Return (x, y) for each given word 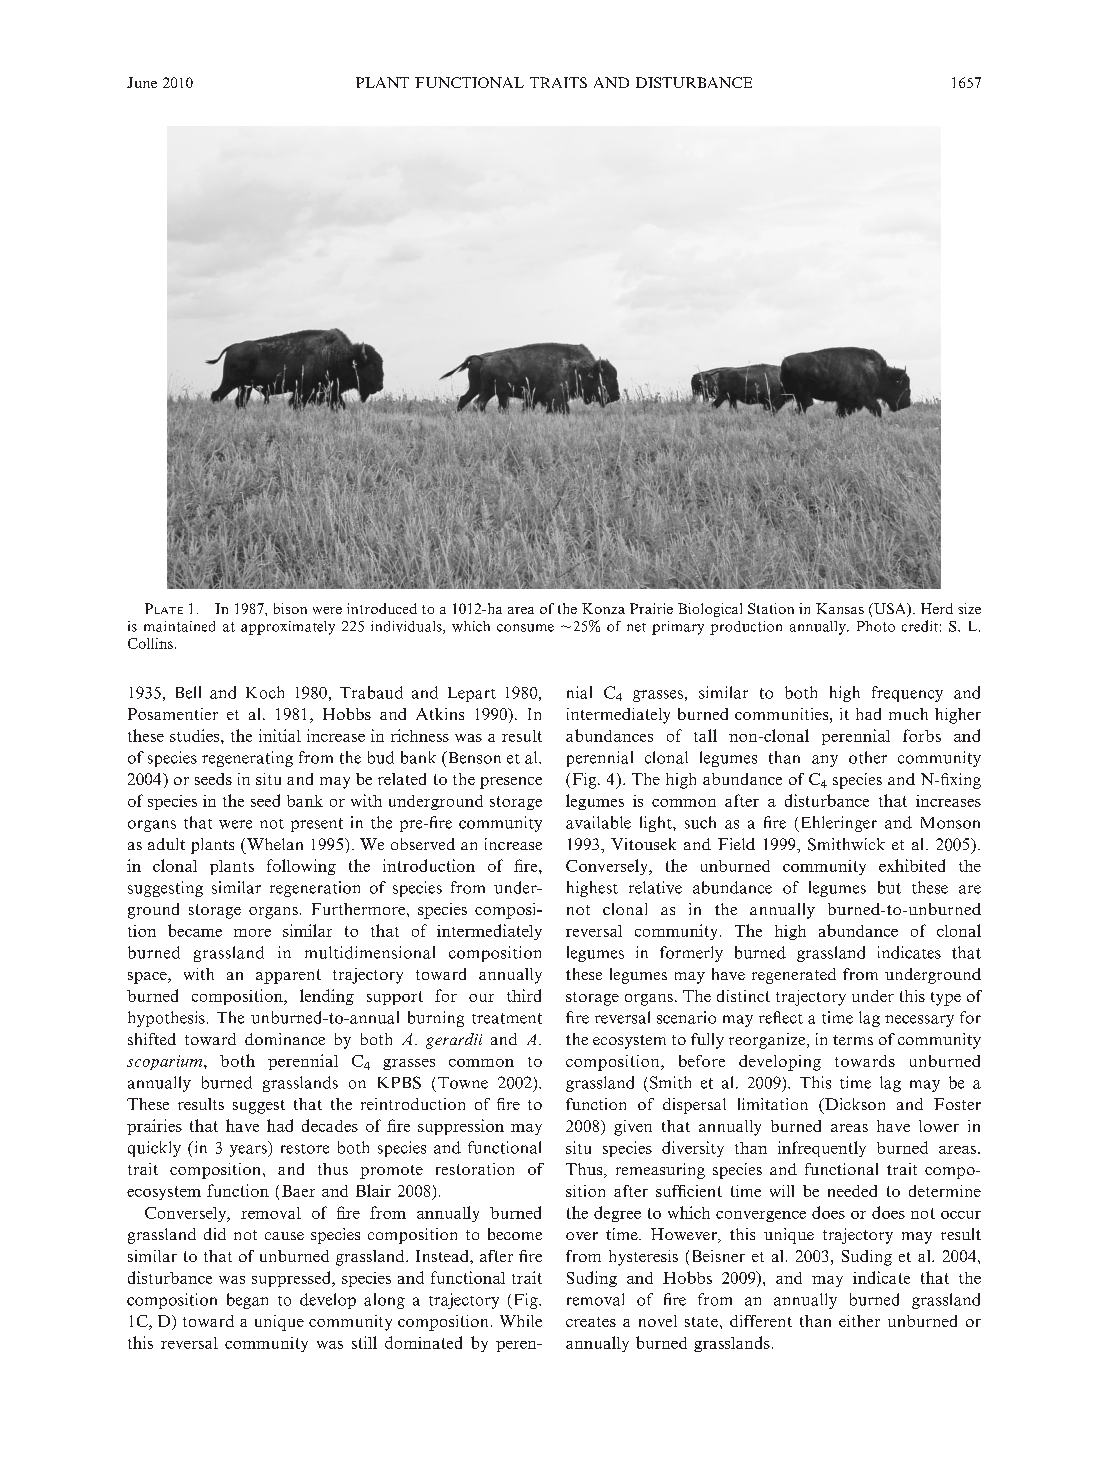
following (301, 867)
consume (525, 628)
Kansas (840, 608)
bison (290, 608)
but (889, 887)
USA (890, 610)
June (142, 82)
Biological (710, 610)
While (521, 1321)
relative (655, 887)
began (247, 1301)
